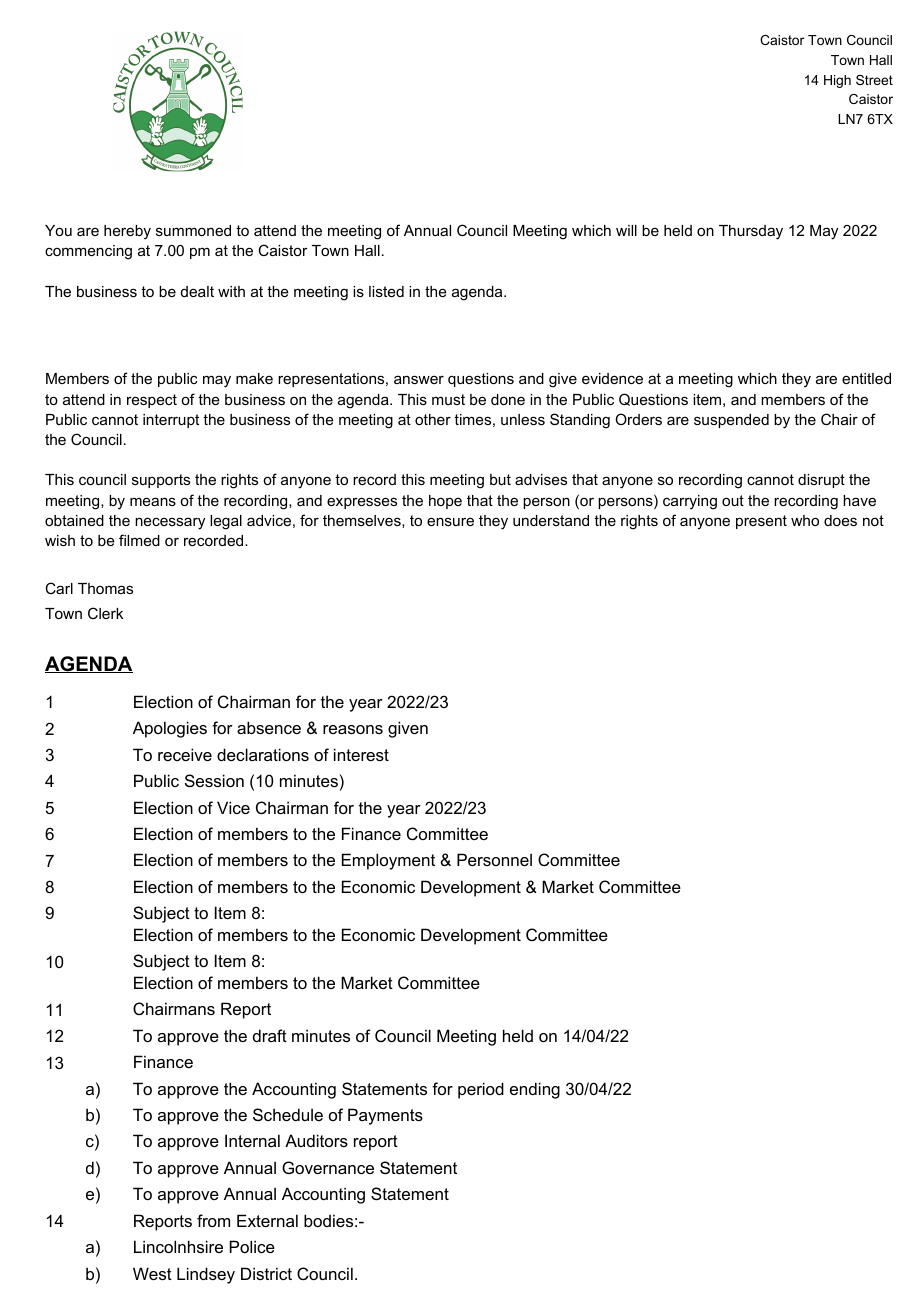  What do you see at coordinates (152, 1273) in the screenshot?
I see `West` at bounding box center [152, 1273].
